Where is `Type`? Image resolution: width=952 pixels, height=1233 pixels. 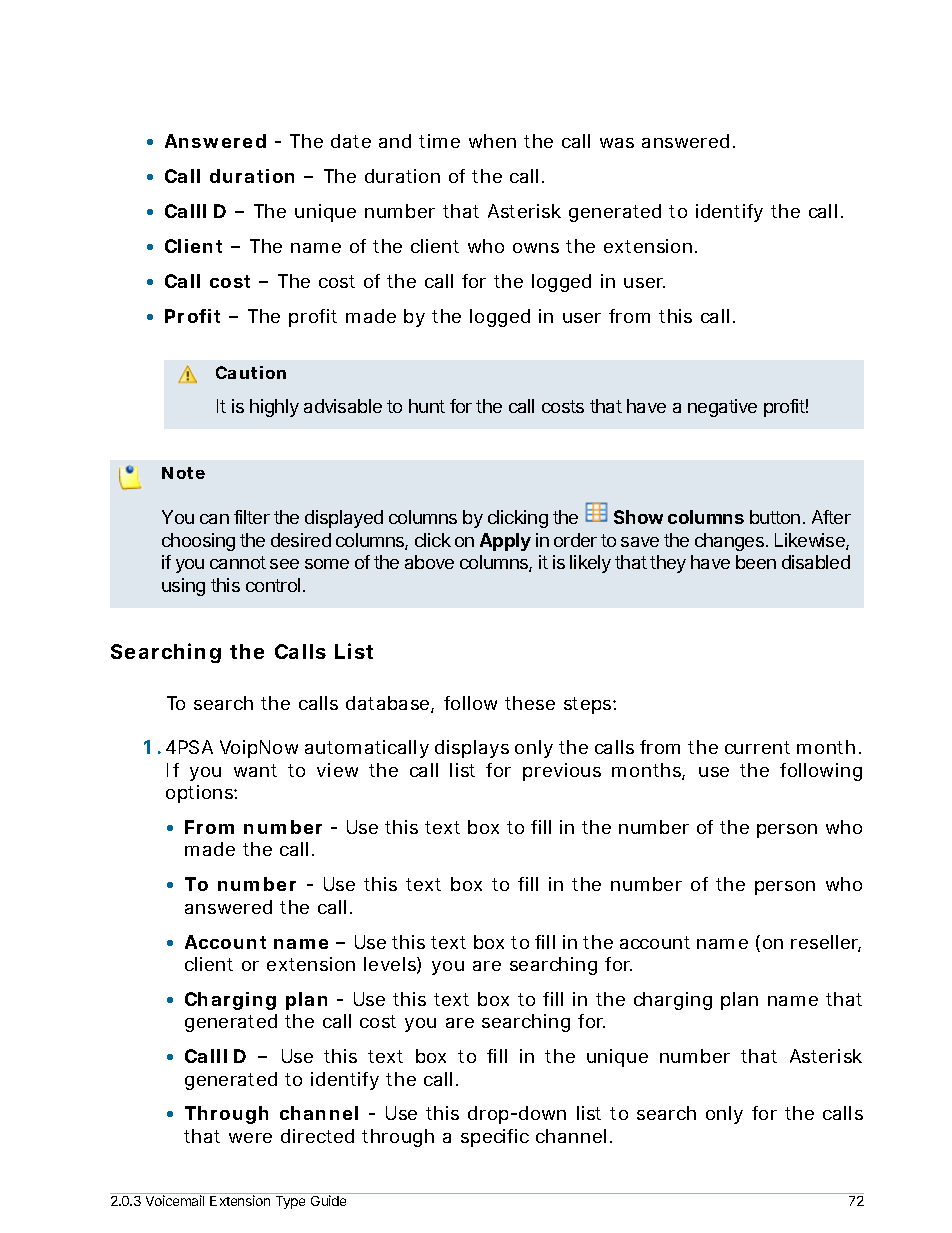
Type is located at coordinates (290, 1202).
